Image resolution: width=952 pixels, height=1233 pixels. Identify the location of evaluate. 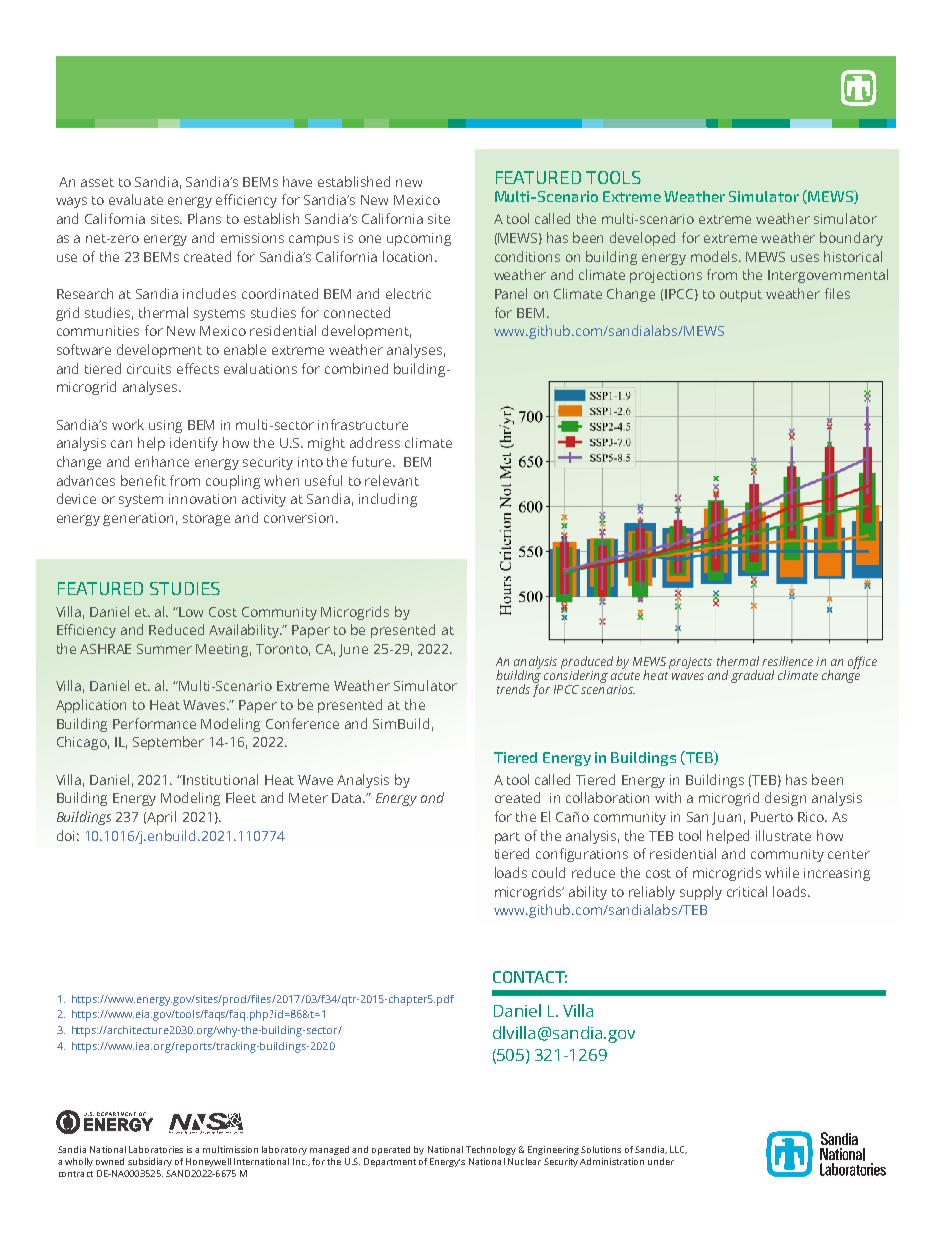
(136, 199).
